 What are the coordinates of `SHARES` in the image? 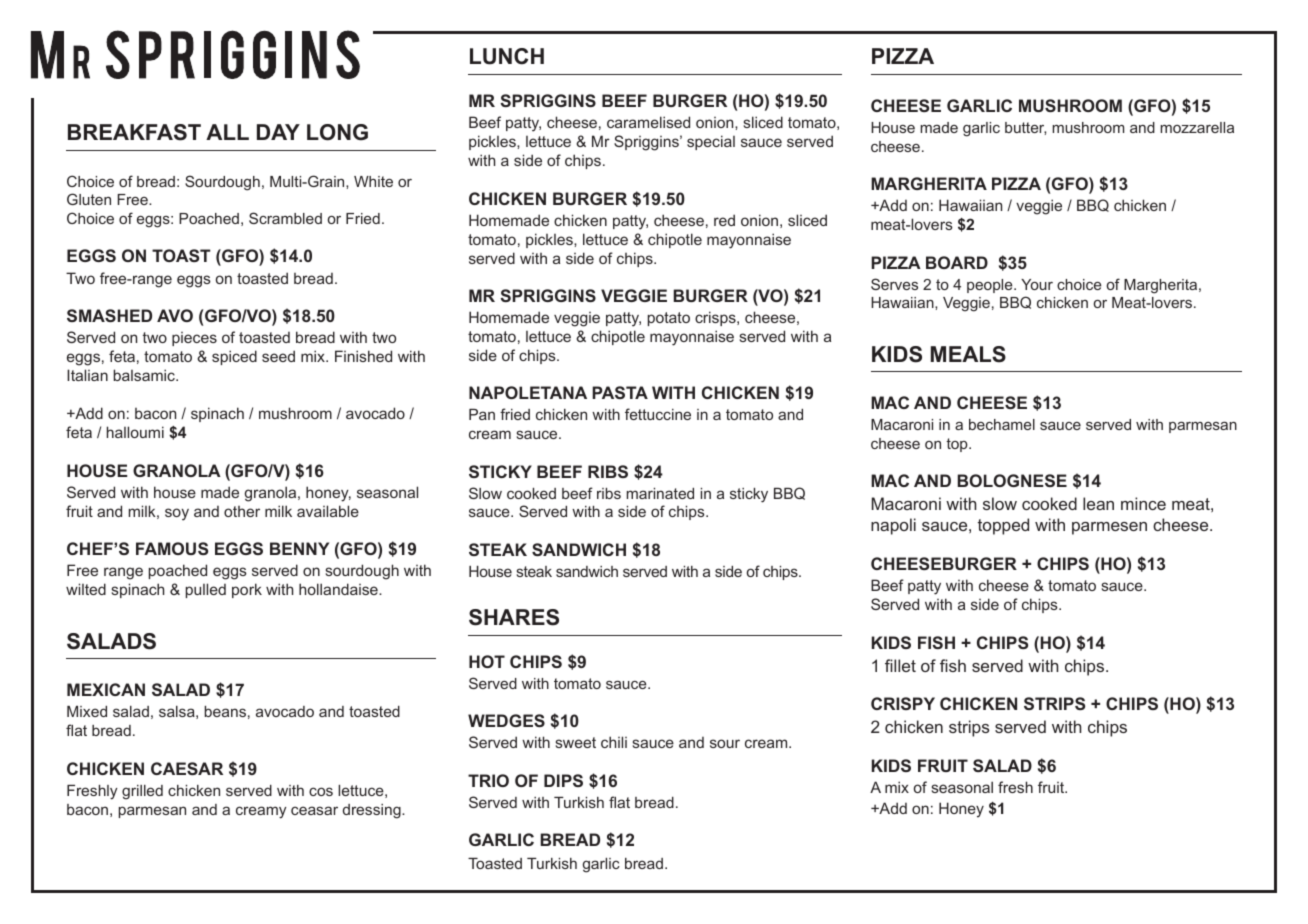 It's located at (514, 617).
